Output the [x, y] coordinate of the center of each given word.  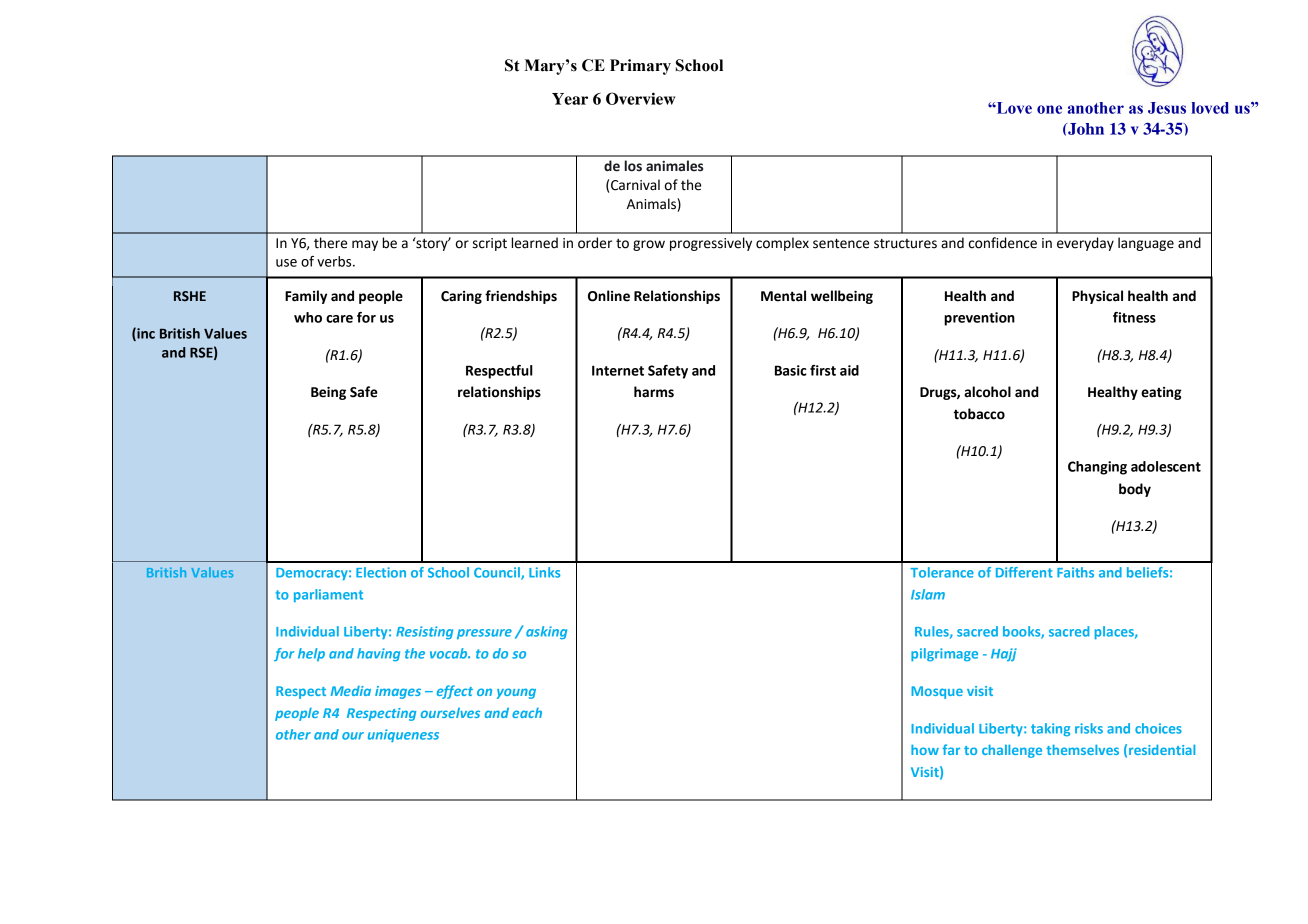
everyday [1085, 244]
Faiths [1075, 572]
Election [381, 572]
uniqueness [403, 735]
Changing [1097, 468]
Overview [640, 98]
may [365, 245]
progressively [711, 244]
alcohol [987, 392]
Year [570, 99]
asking [546, 632]
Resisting [424, 632]
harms [654, 392]
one [1049, 109]
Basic [791, 370]
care [339, 319]
